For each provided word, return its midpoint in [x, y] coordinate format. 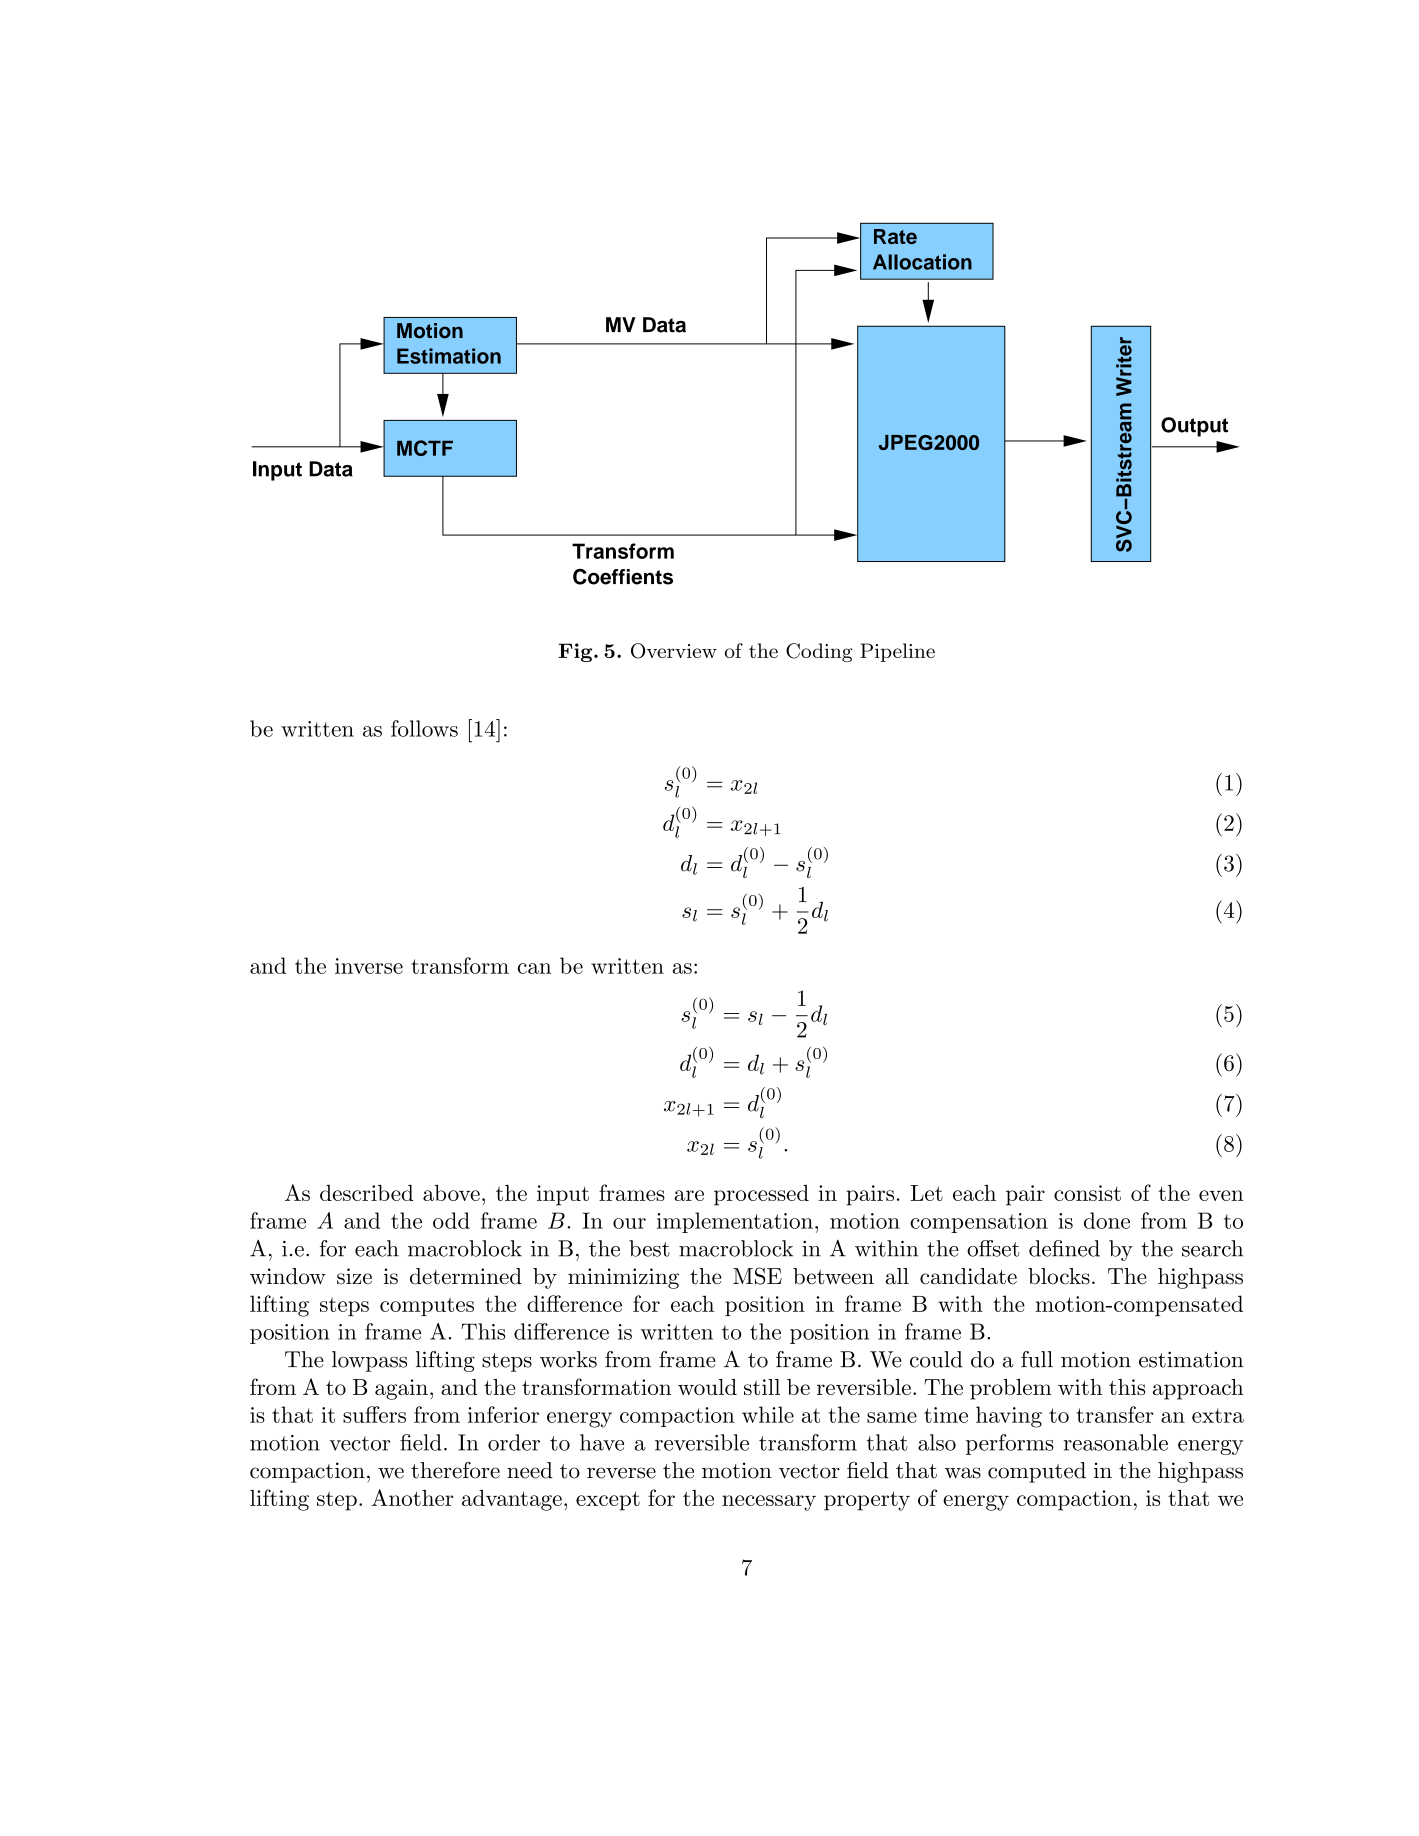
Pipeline [897, 652]
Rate [895, 236]
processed [761, 1195]
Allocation [922, 262]
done [1107, 1220]
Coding [819, 652]
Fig [577, 652]
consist [1087, 1193]
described [366, 1193]
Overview [674, 651]
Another [412, 1497]
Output [1194, 427]
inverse [369, 966]
